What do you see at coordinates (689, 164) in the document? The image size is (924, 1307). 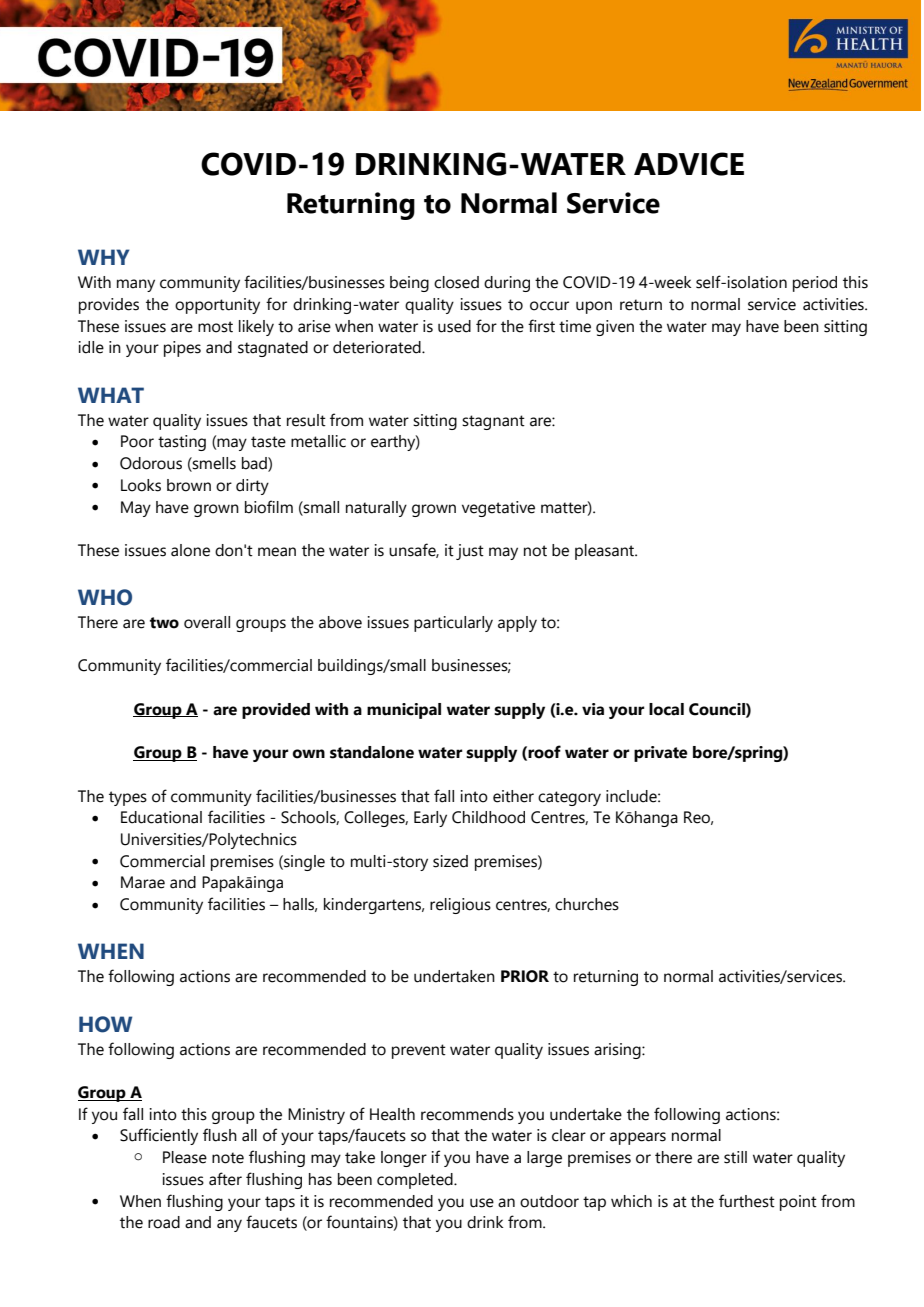 I see `ADVICE` at bounding box center [689, 164].
